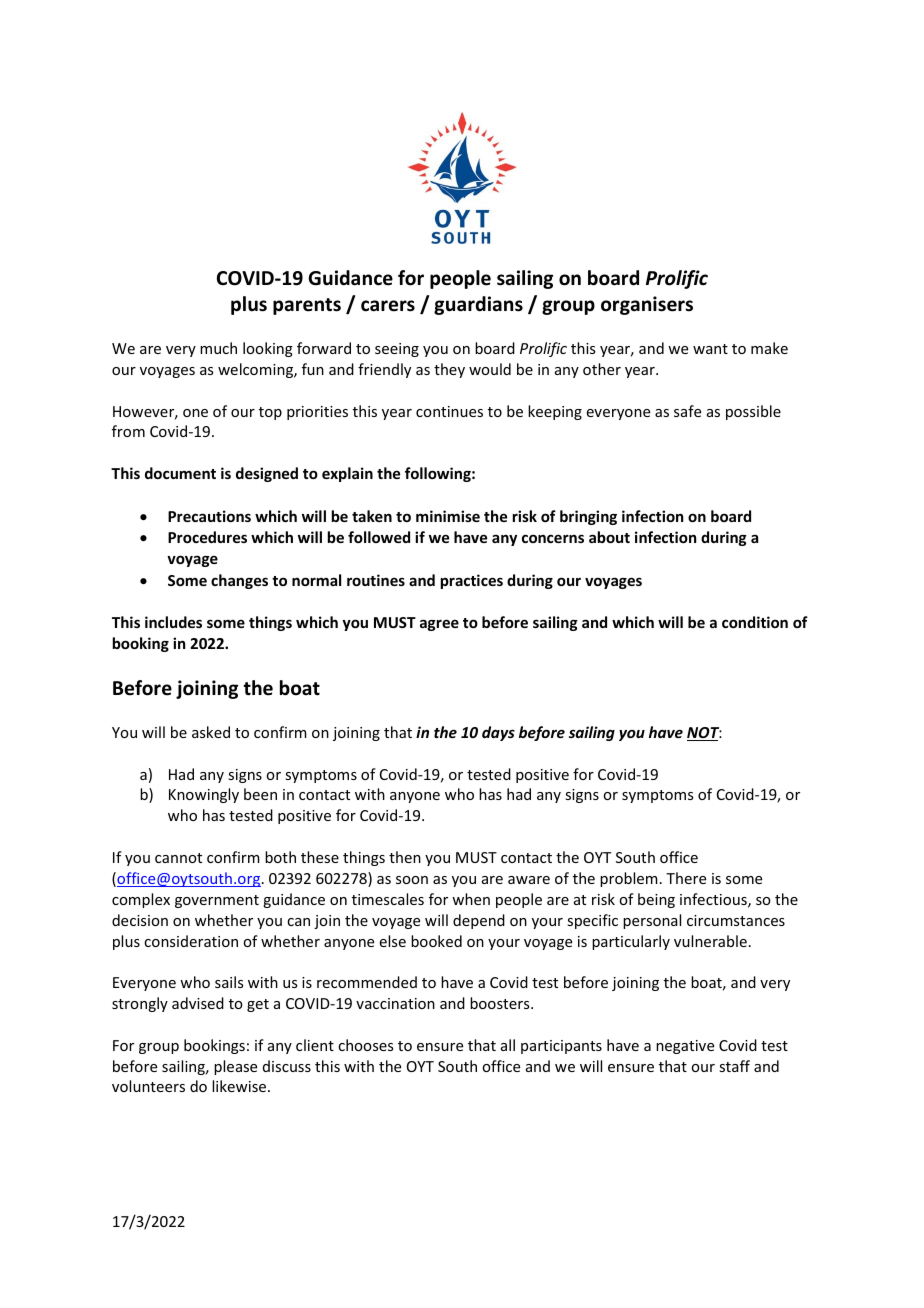 The height and width of the image is (1308, 924). I want to click on Knowingly, so click(204, 795).
